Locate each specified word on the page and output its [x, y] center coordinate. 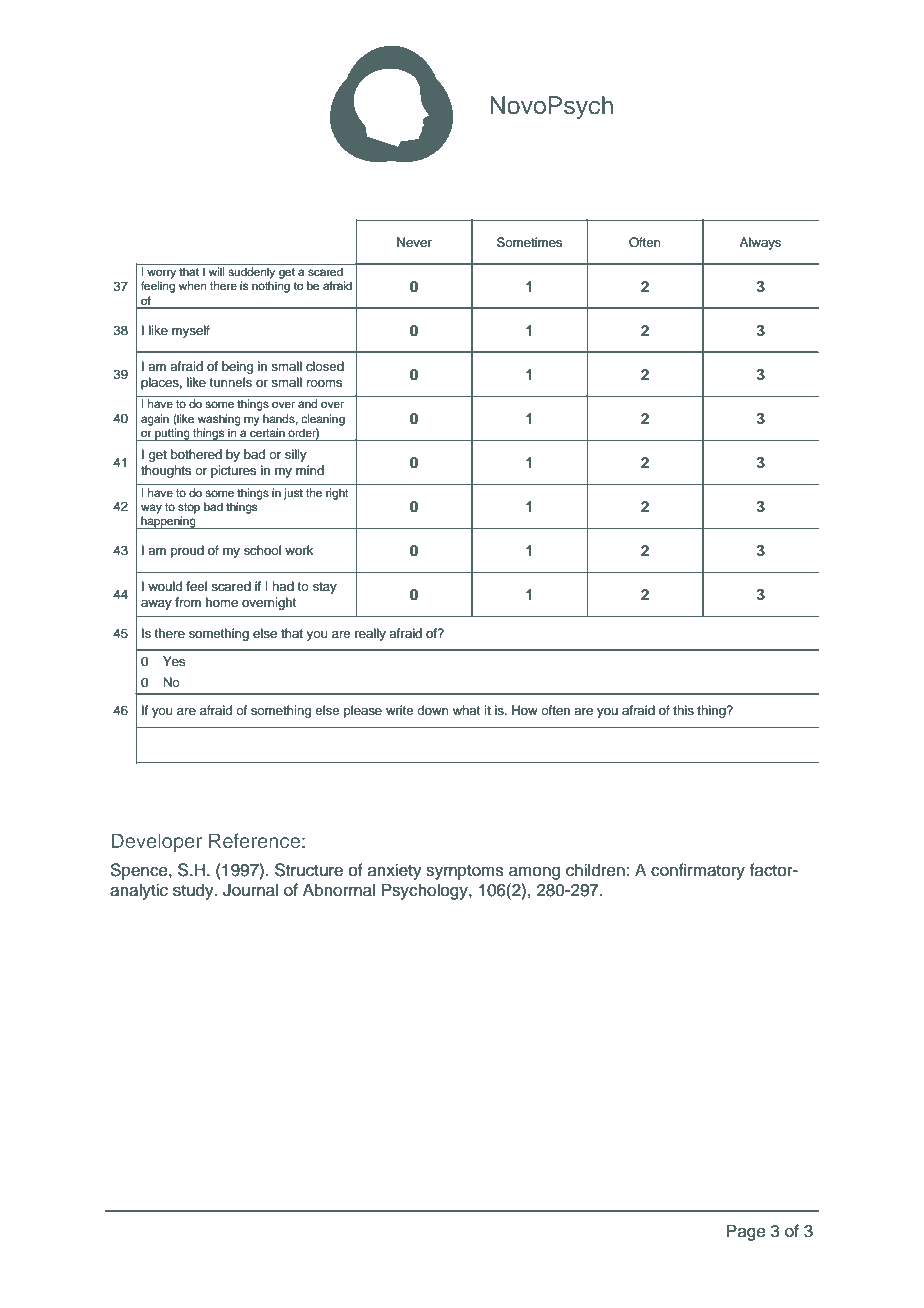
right [337, 494]
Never [414, 242]
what [466, 710]
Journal [250, 890]
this [683, 710]
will [216, 271]
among [534, 873]
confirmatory [698, 871]
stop [189, 508]
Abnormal [339, 890]
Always [760, 243]
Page [746, 1232]
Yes [174, 661]
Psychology [426, 891]
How [525, 710]
